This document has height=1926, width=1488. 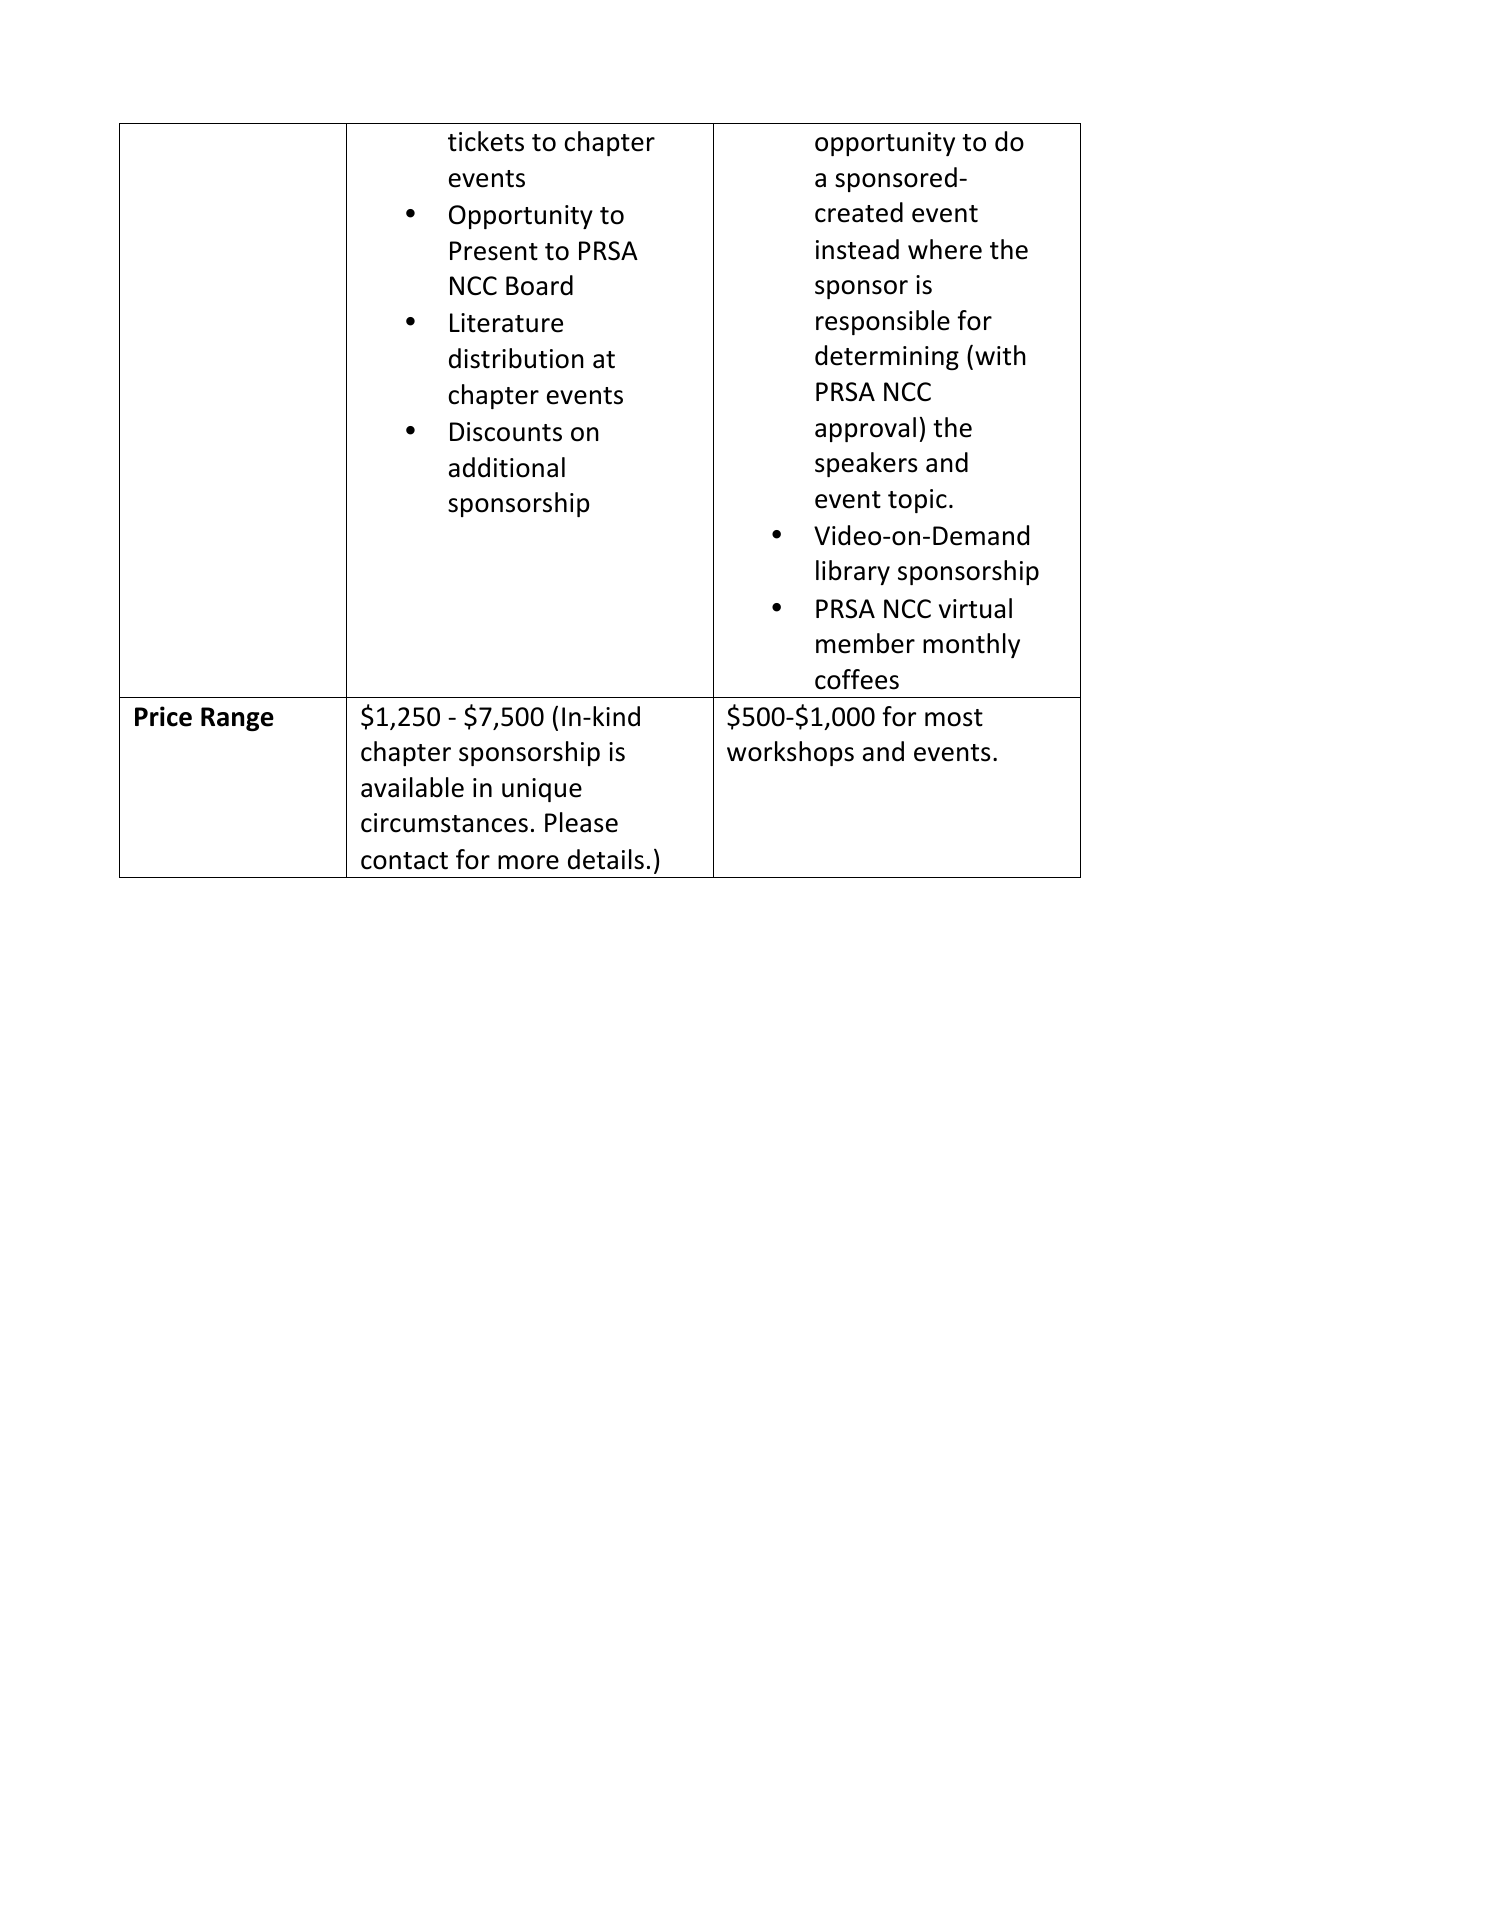 I want to click on Range, so click(x=237, y=719).
